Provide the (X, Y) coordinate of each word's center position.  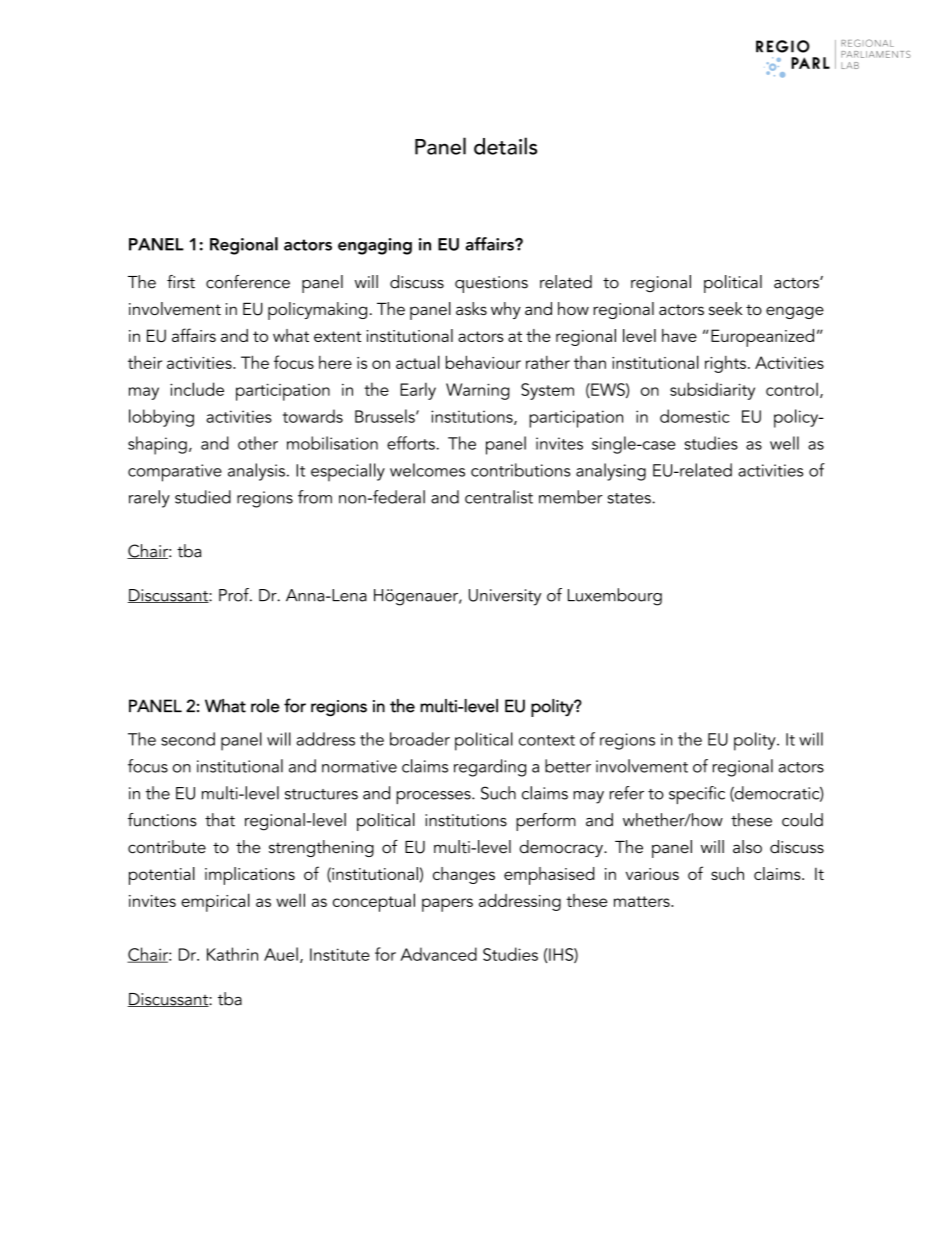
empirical (215, 902)
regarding (490, 768)
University (505, 597)
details (505, 146)
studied (203, 497)
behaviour (483, 362)
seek (726, 308)
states (630, 498)
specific (697, 795)
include (197, 389)
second (188, 739)
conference (248, 282)
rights (725, 364)
